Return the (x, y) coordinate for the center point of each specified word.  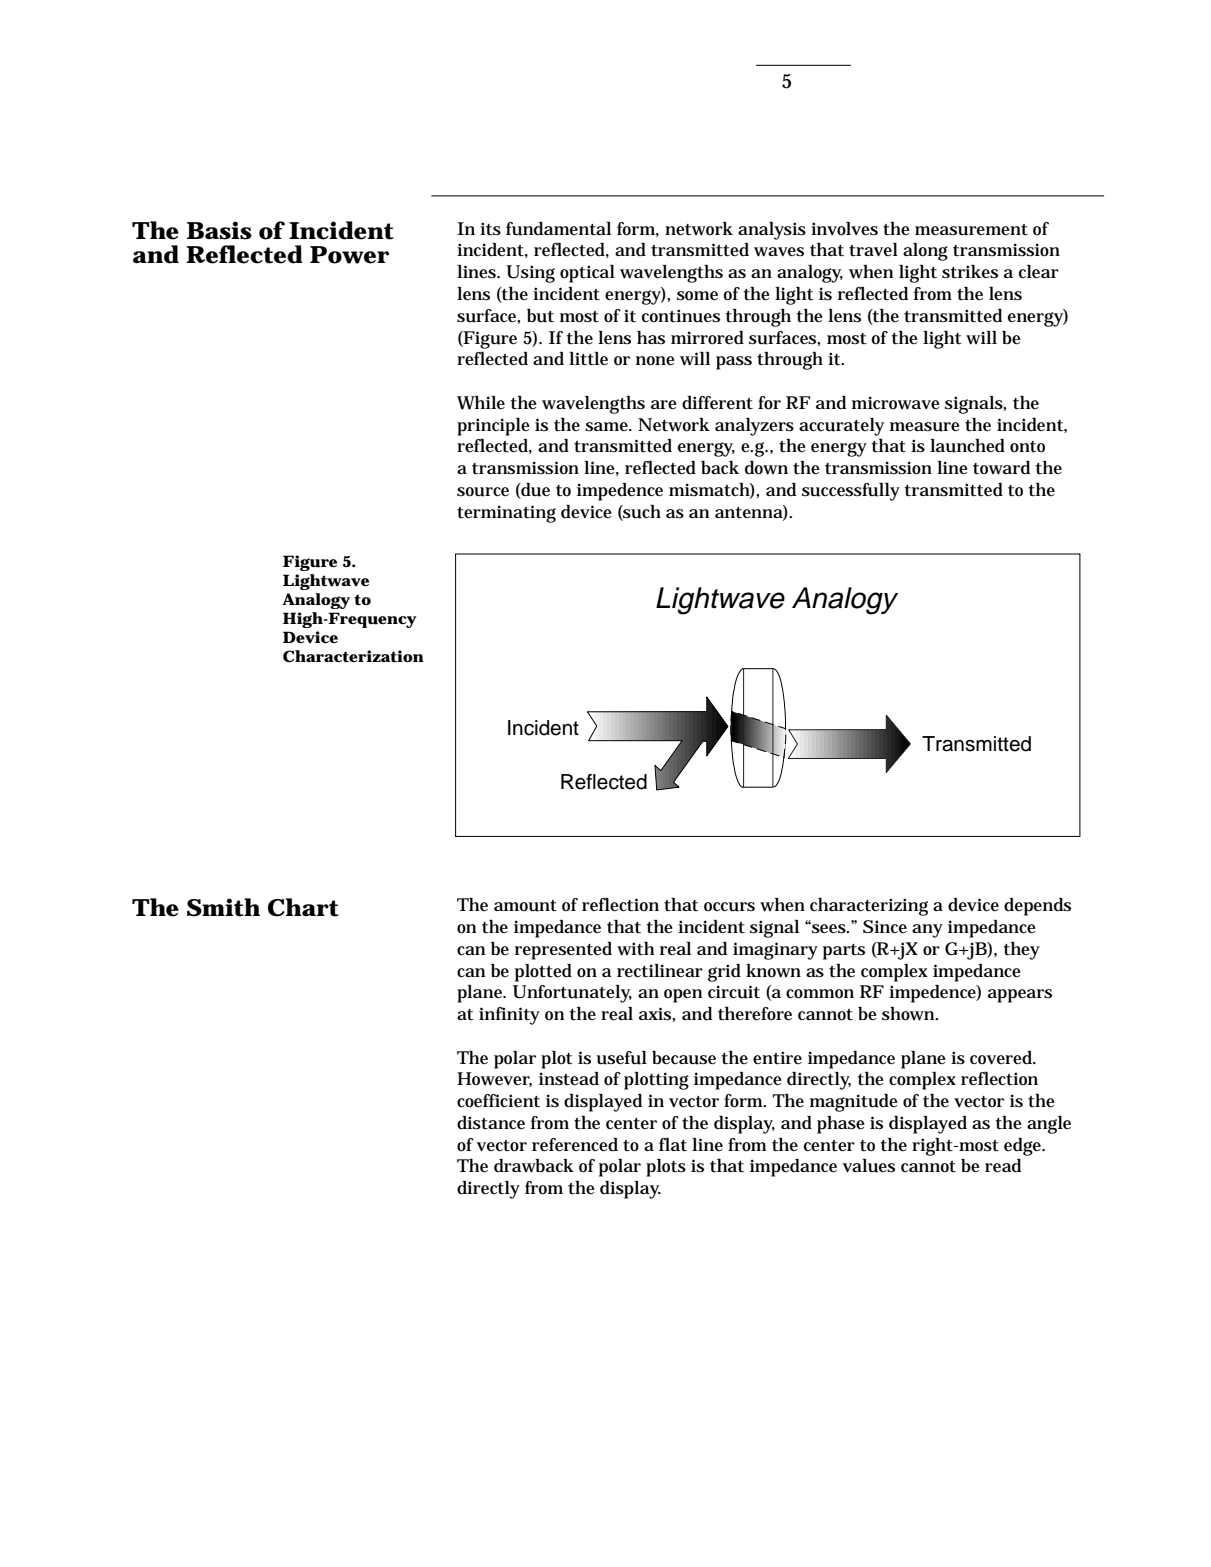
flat (673, 1145)
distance (491, 1123)
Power (349, 255)
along (925, 252)
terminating (506, 514)
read (1003, 1166)
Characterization (353, 656)
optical (587, 274)
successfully (851, 492)
